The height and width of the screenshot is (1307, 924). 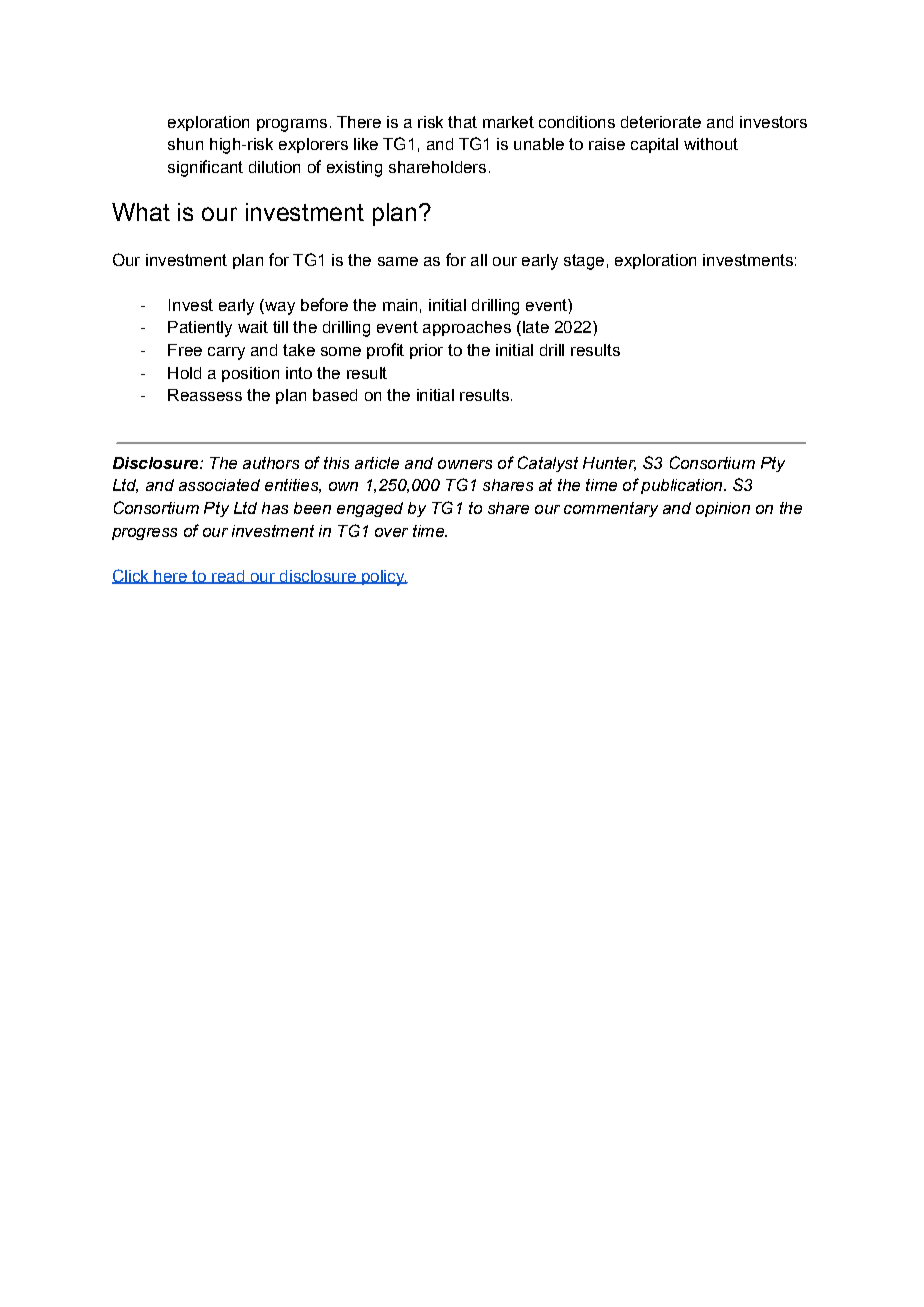 I want to click on capital, so click(x=654, y=145).
